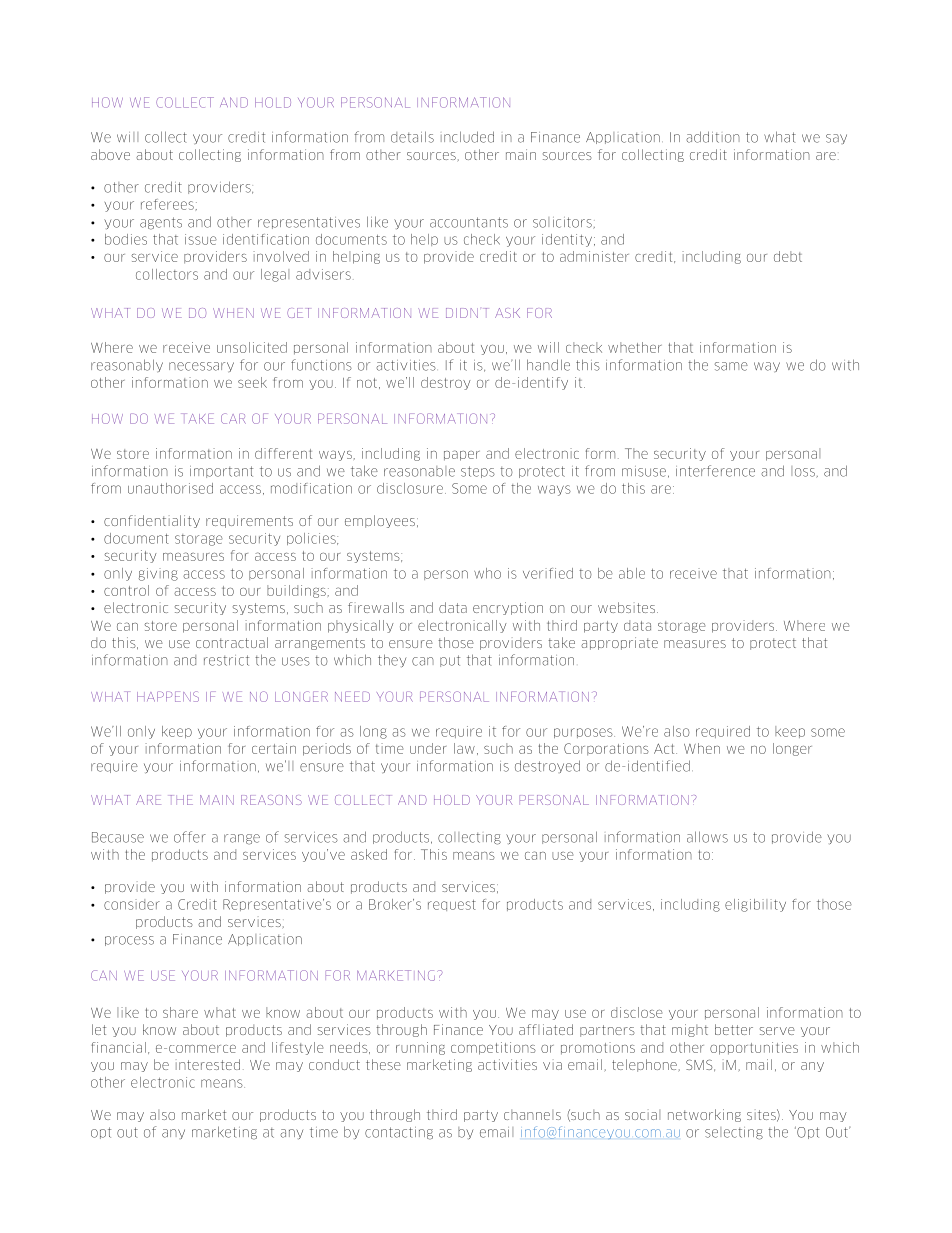  What do you see at coordinates (168, 696) in the screenshot?
I see `HAPPENS` at bounding box center [168, 696].
